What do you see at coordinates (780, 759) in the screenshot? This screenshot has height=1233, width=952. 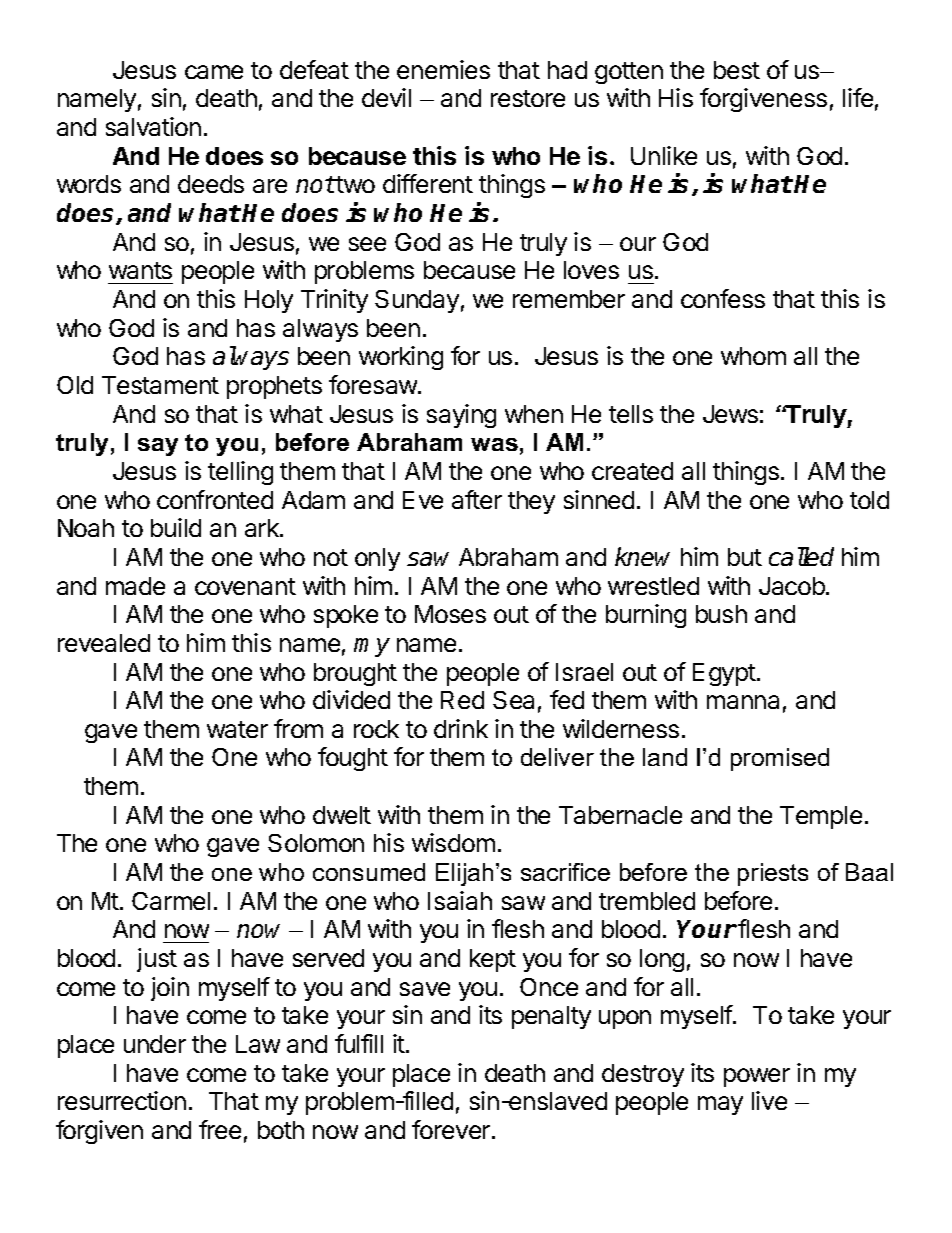 I see `promised` at bounding box center [780, 759].
